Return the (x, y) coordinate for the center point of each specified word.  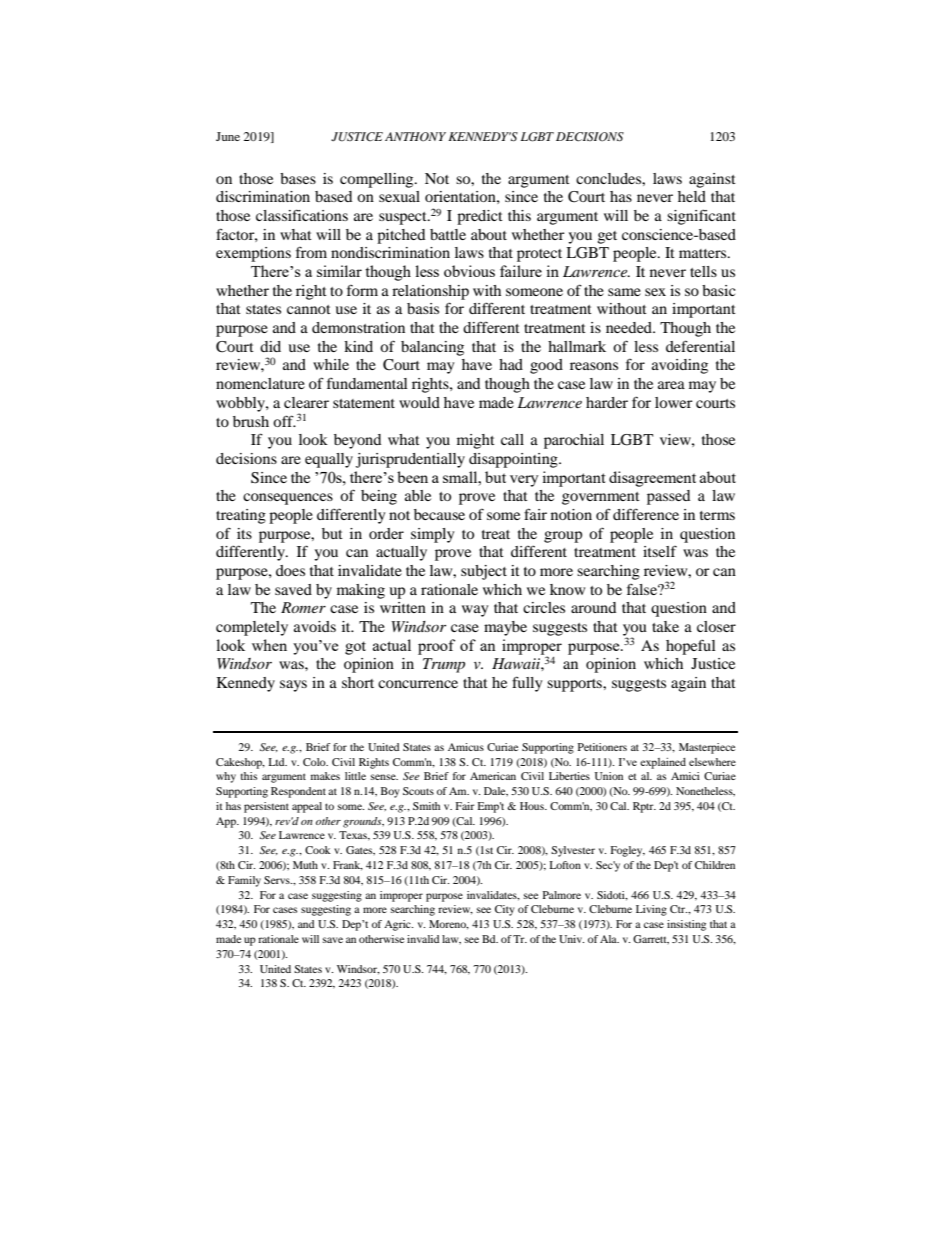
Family (244, 881)
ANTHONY (415, 137)
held (692, 196)
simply (432, 535)
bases (298, 178)
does (290, 570)
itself (660, 551)
